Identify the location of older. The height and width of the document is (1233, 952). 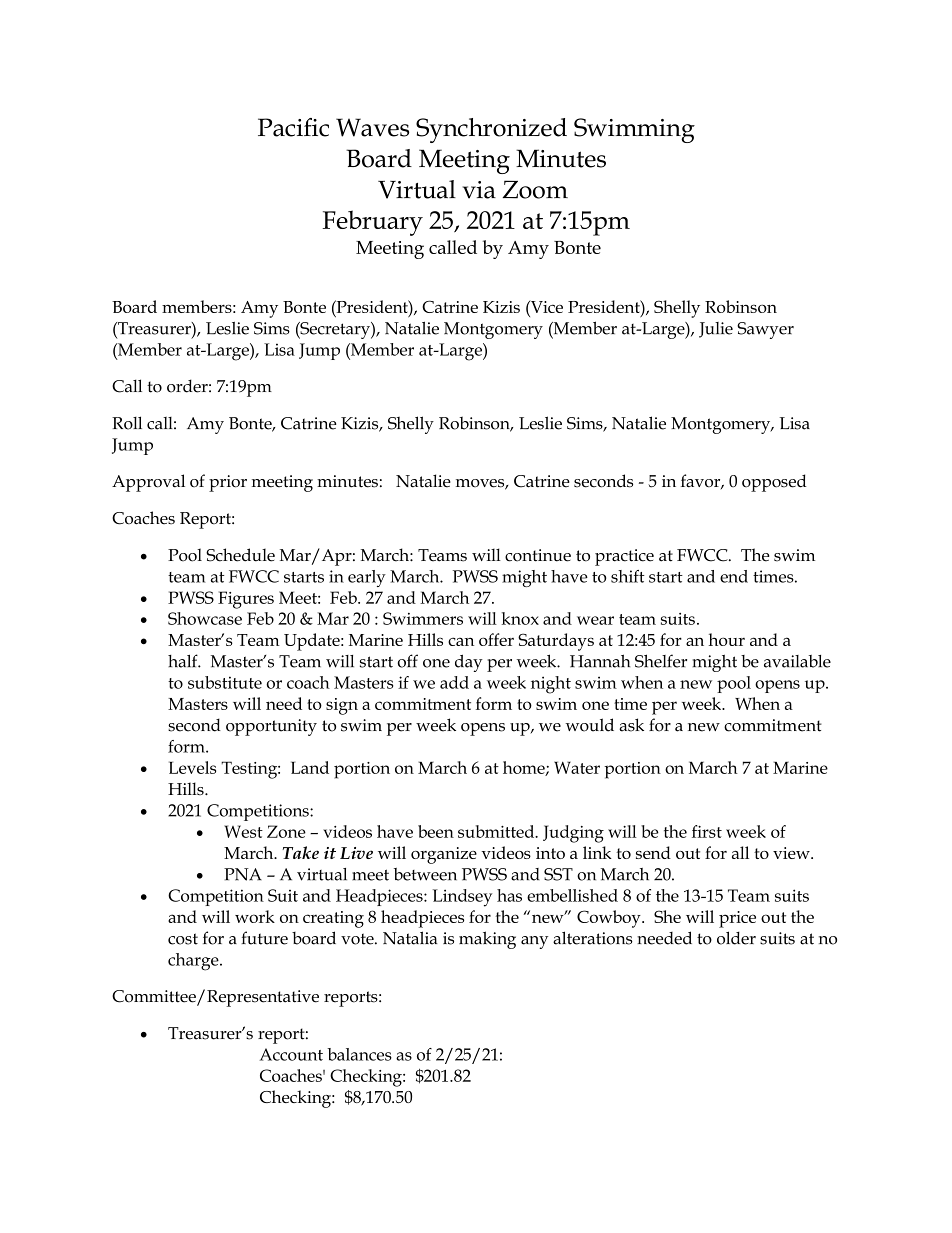
(736, 938).
